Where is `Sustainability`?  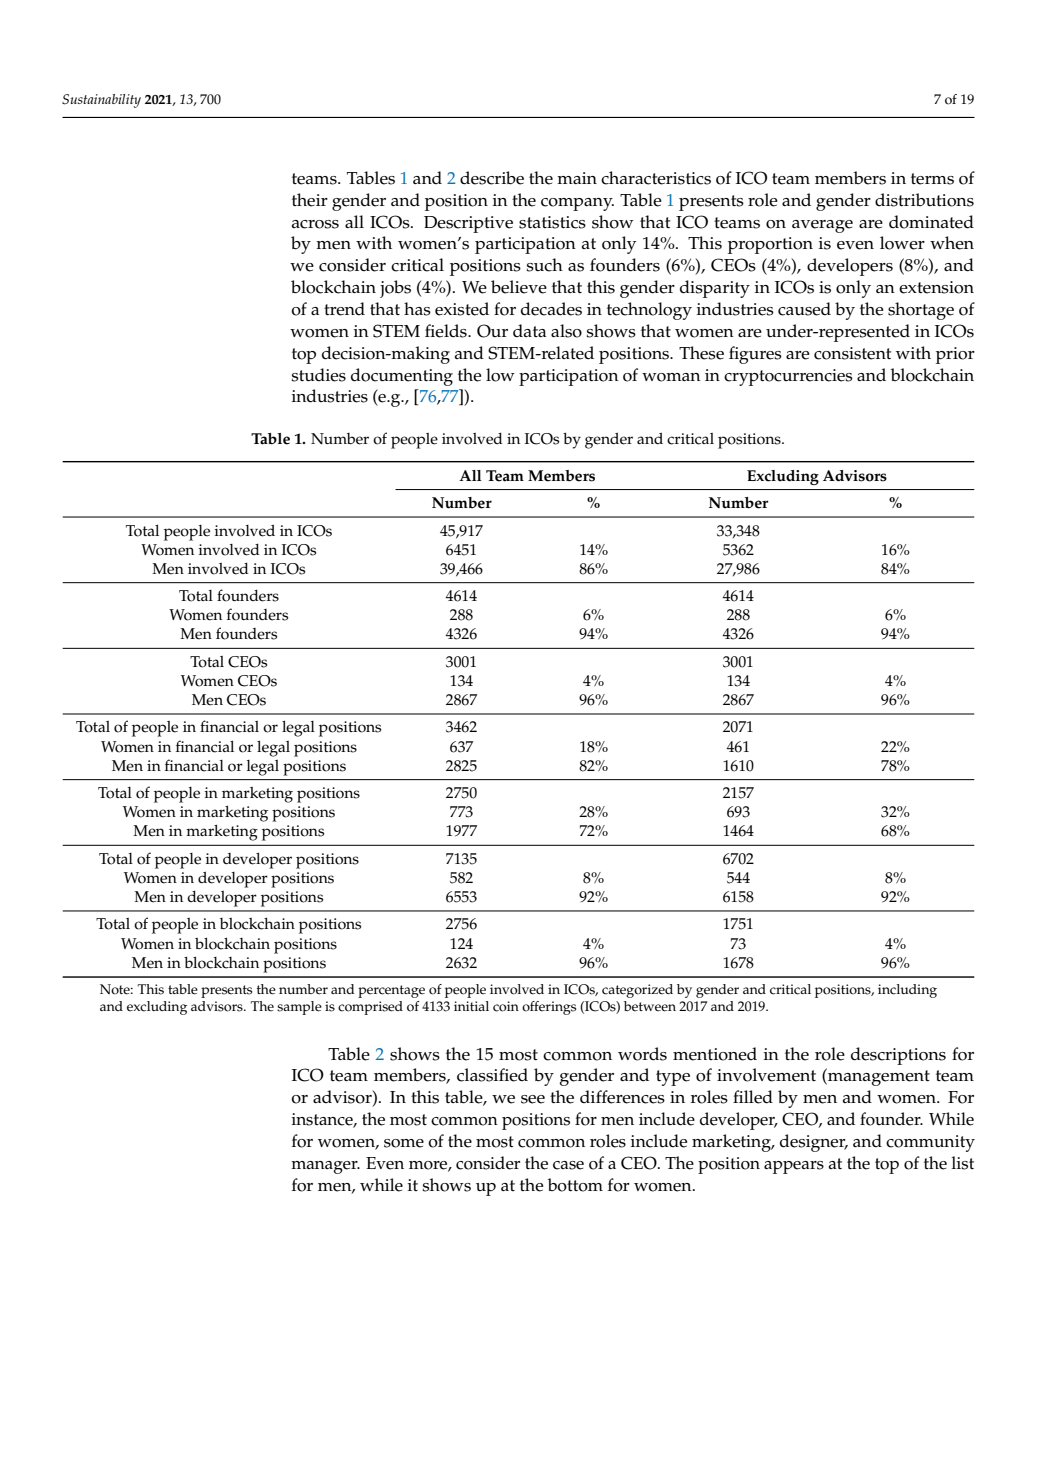
Sustainability is located at coordinates (101, 101).
